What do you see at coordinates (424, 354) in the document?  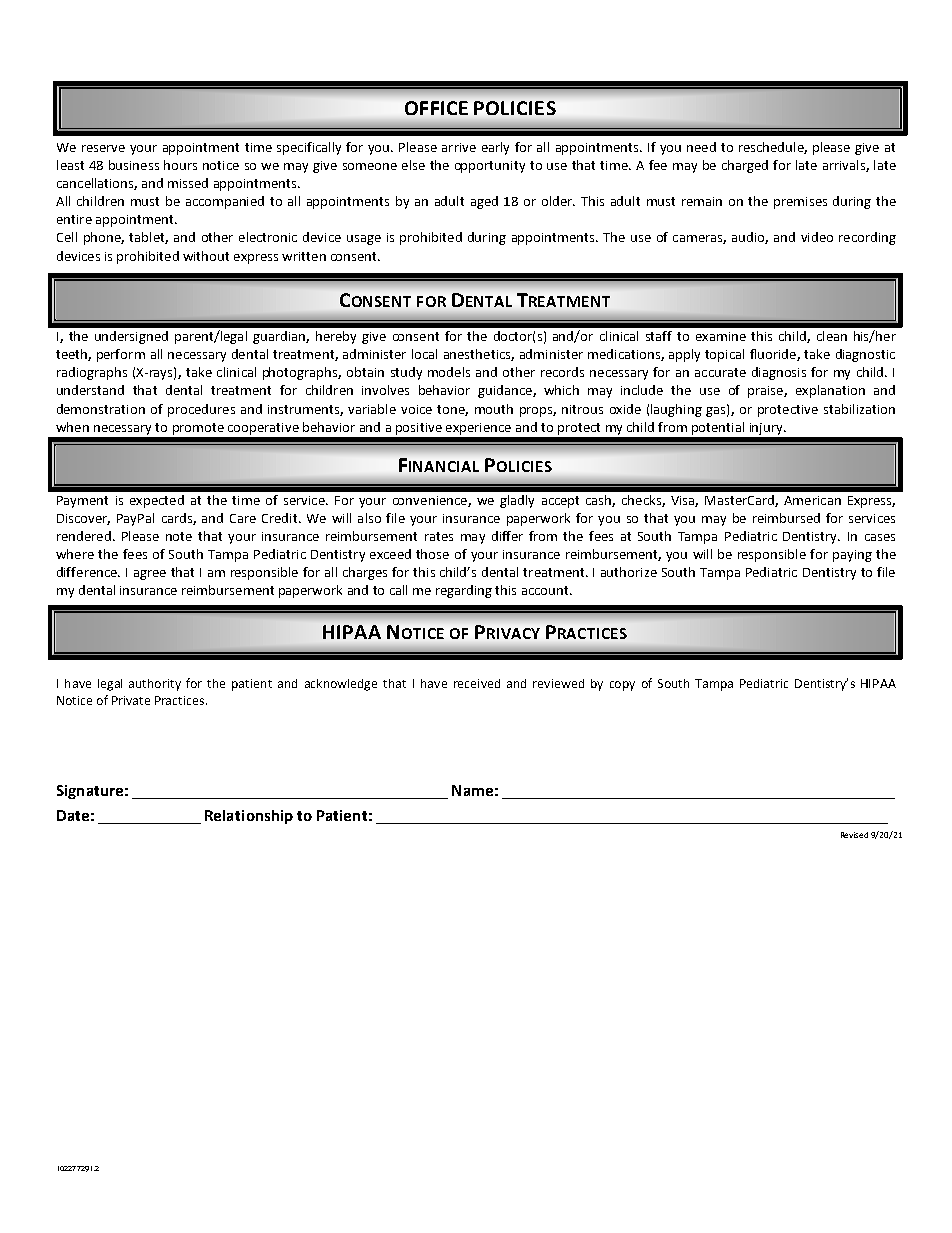 I see `local` at bounding box center [424, 354].
